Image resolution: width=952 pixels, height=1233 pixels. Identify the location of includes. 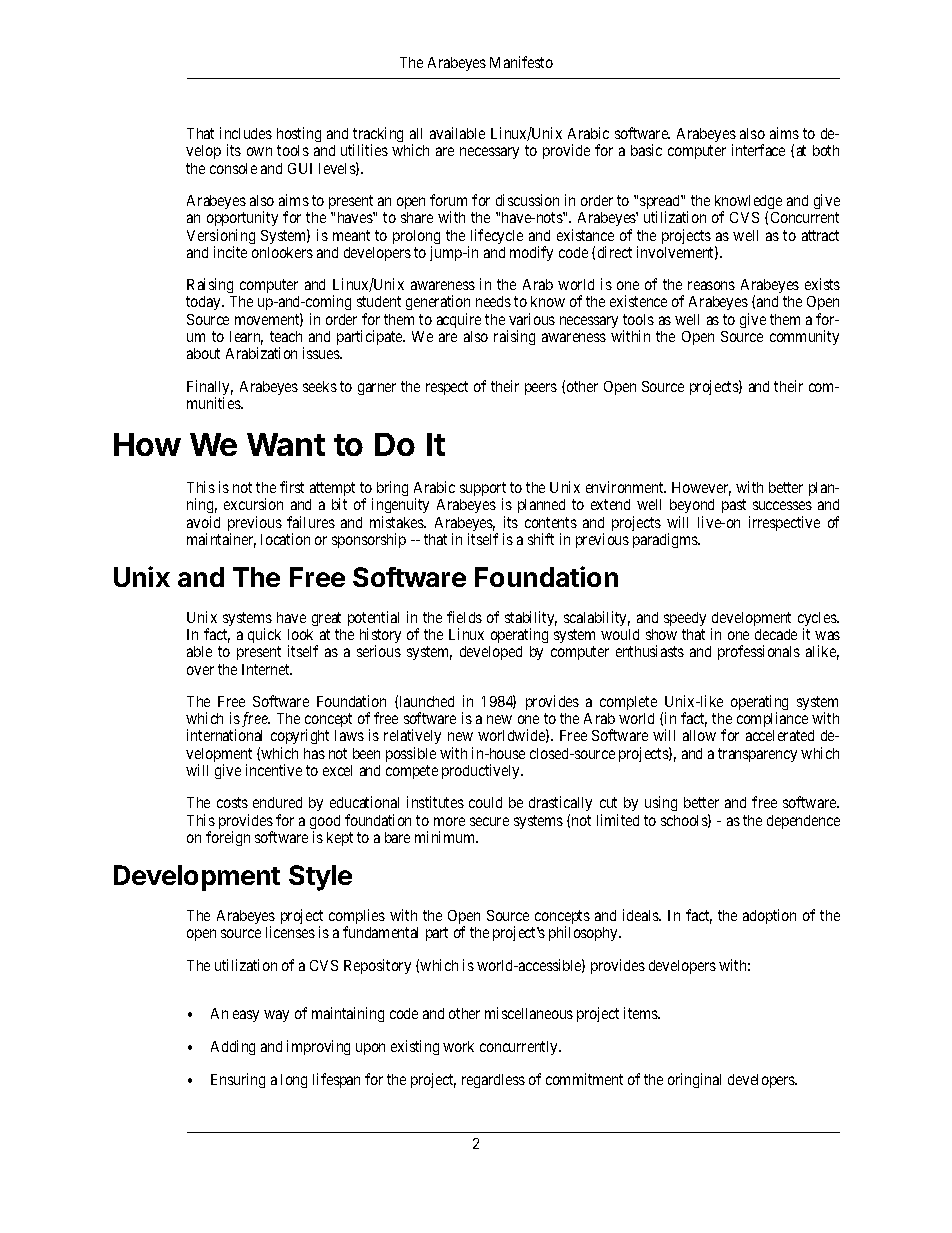
(246, 133).
